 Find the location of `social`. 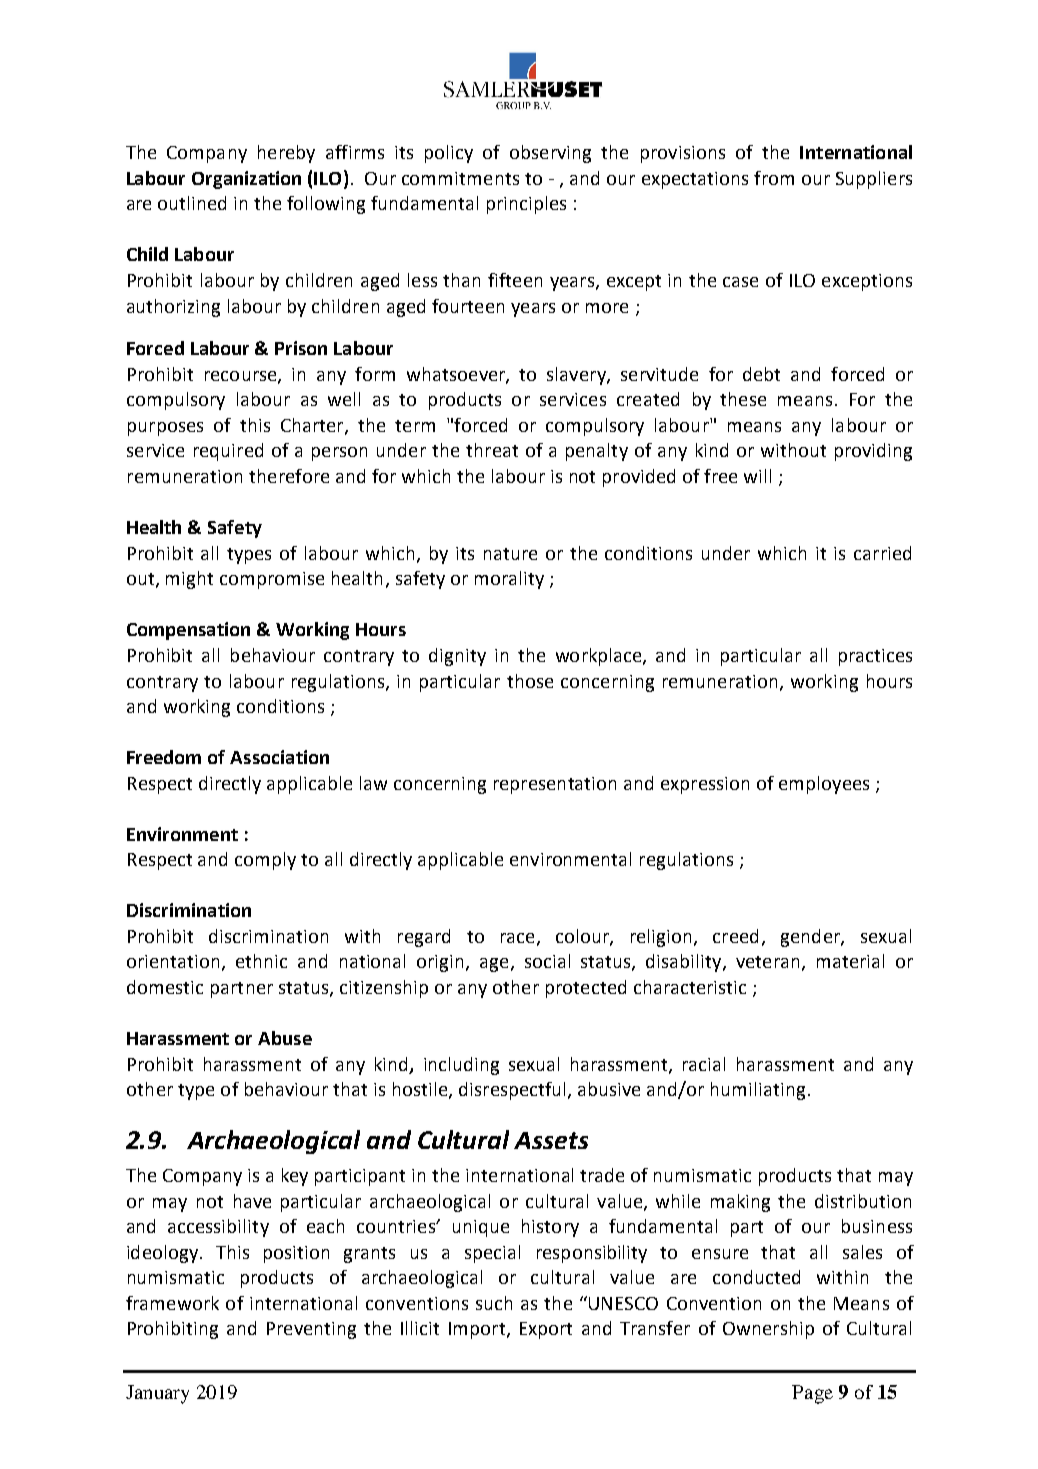

social is located at coordinates (547, 961).
